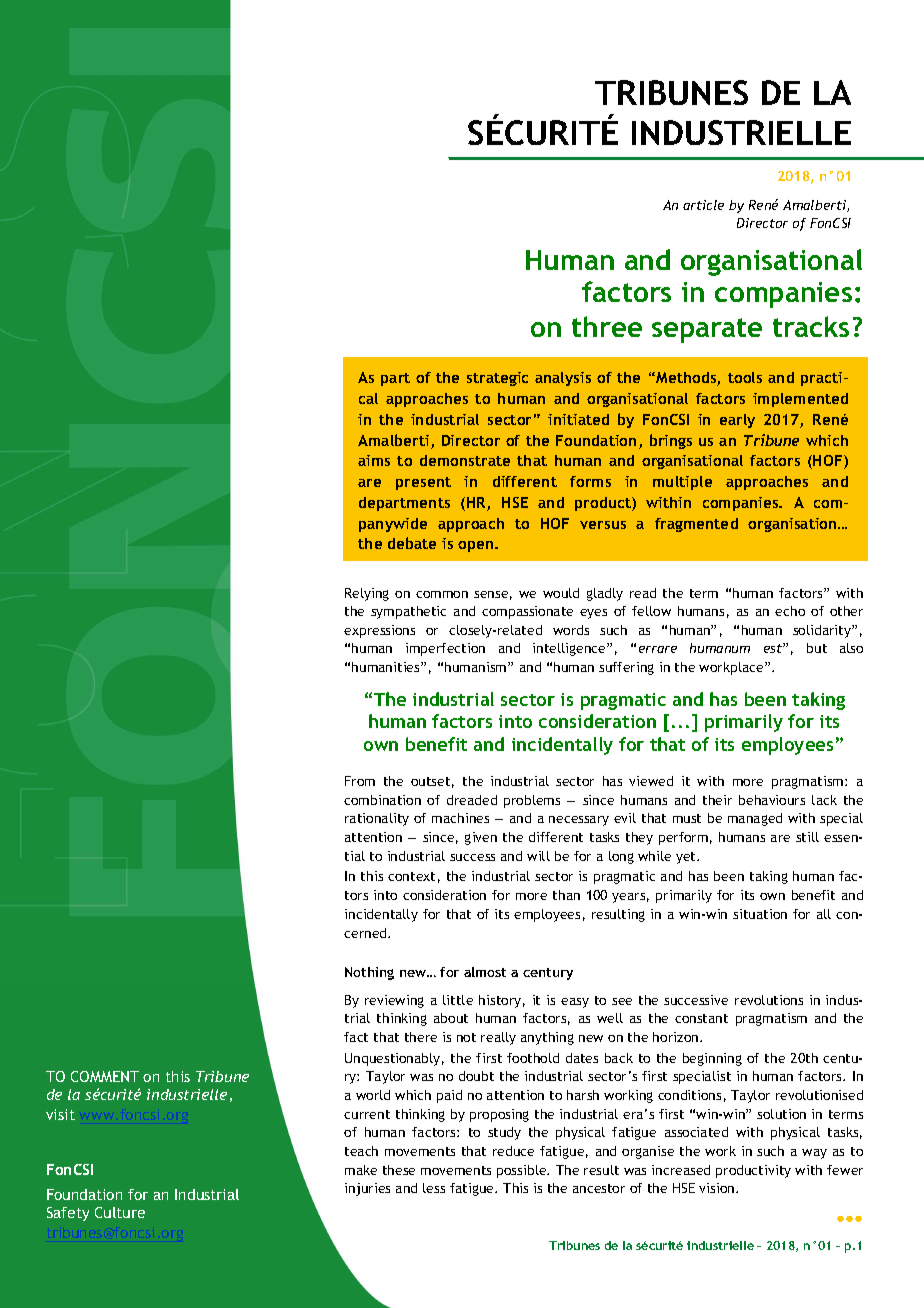  I want to click on given, so click(481, 838).
